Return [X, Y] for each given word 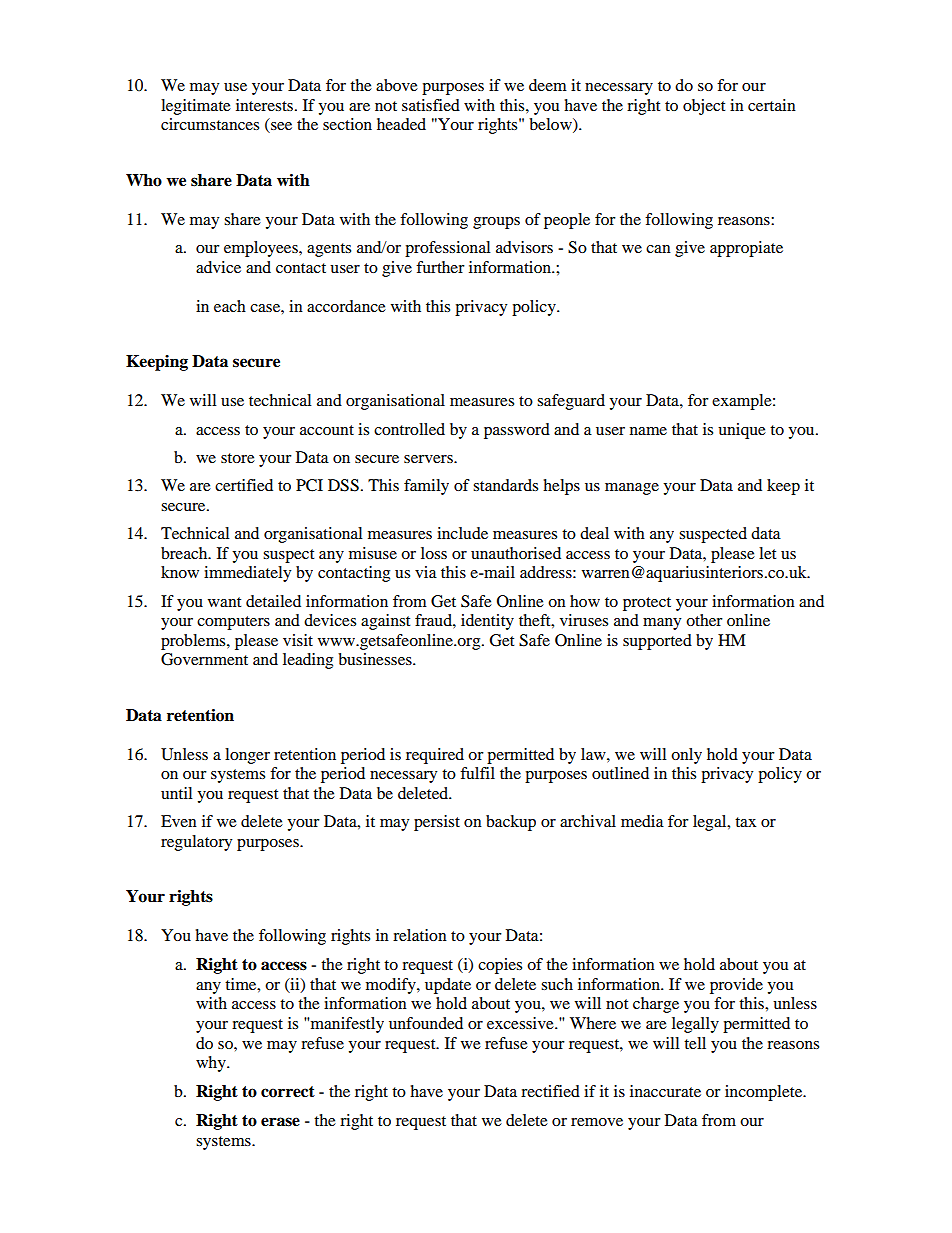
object [704, 107]
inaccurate [665, 1091]
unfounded [426, 1023]
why [212, 1064]
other [704, 620]
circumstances [210, 124]
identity [487, 622]
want [224, 602]
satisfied [431, 105]
